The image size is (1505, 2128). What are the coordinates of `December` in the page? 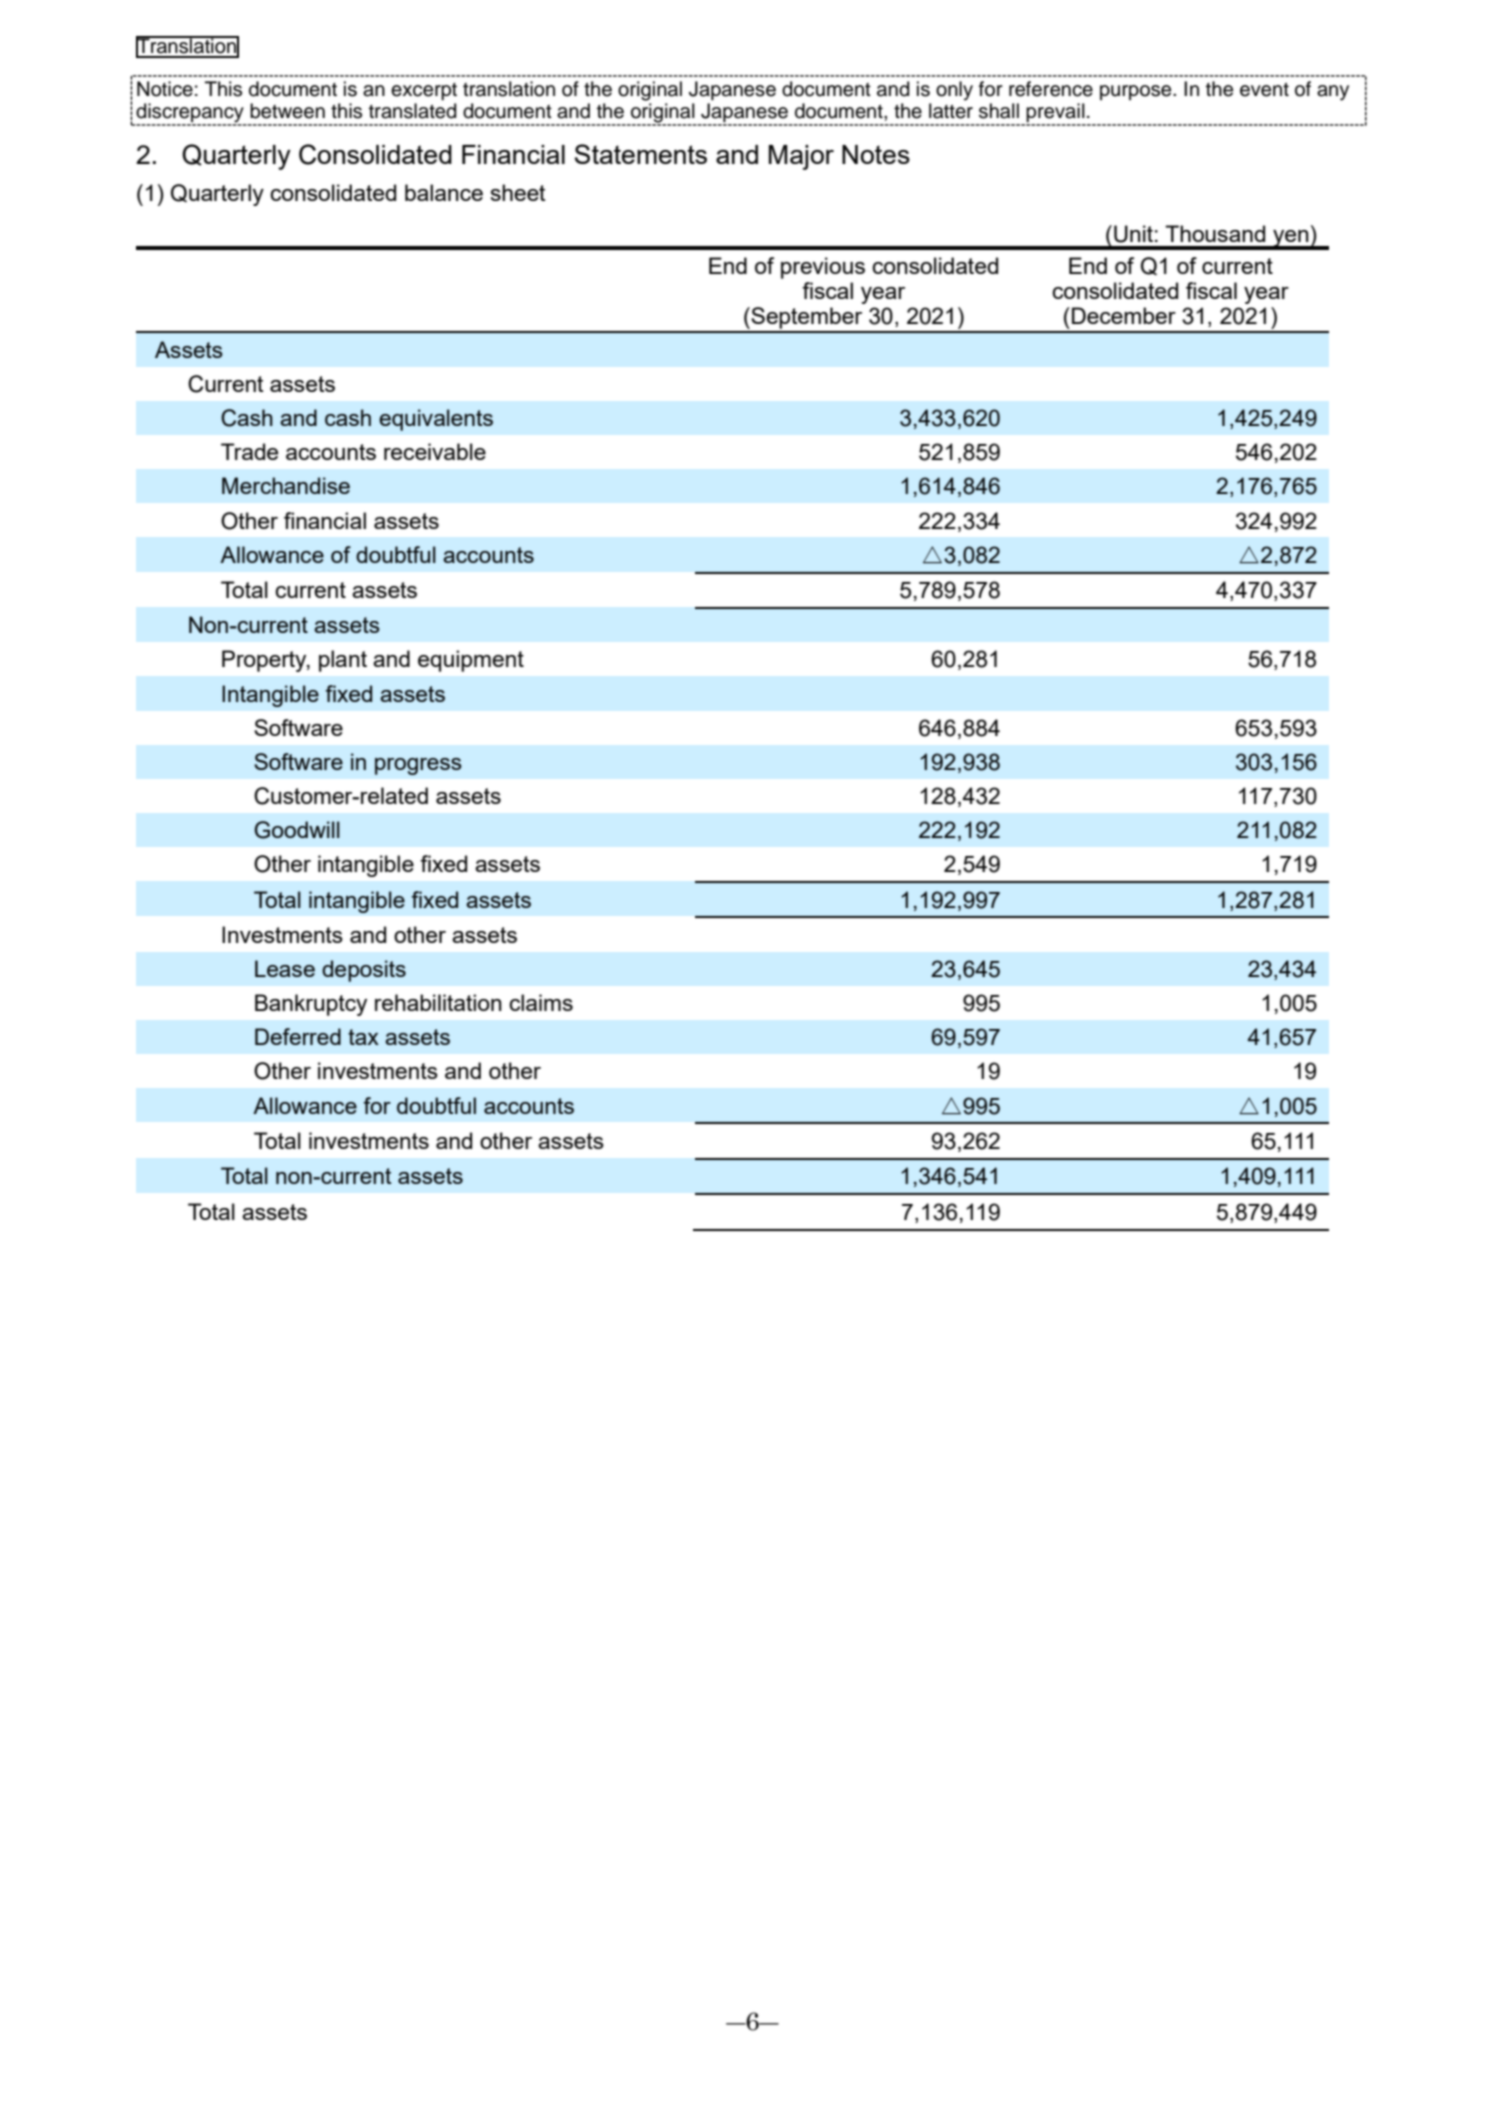 It's located at (1124, 315).
